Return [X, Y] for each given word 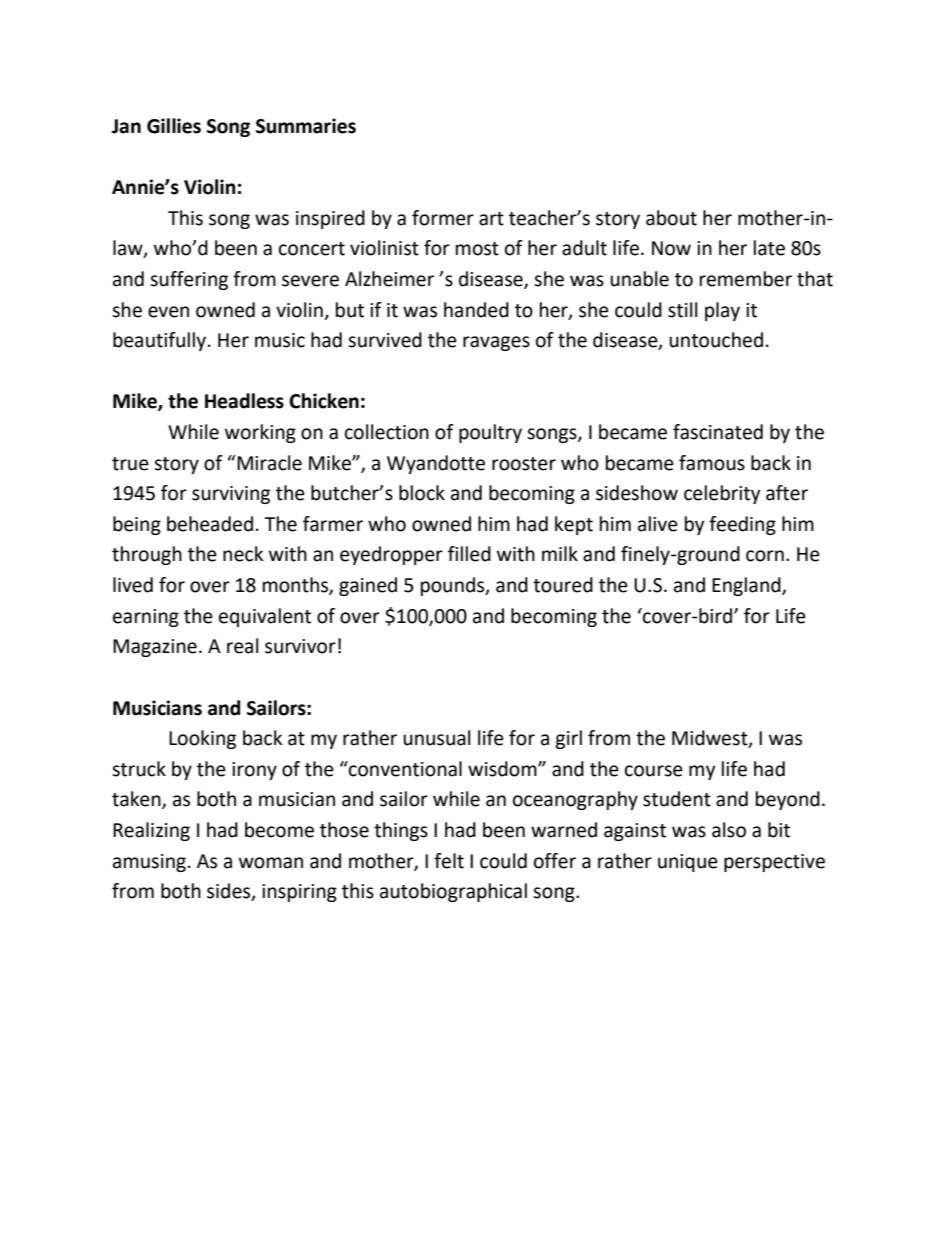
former [443, 218]
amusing [149, 863]
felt [449, 861]
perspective [774, 863]
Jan [126, 126]
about [671, 218]
